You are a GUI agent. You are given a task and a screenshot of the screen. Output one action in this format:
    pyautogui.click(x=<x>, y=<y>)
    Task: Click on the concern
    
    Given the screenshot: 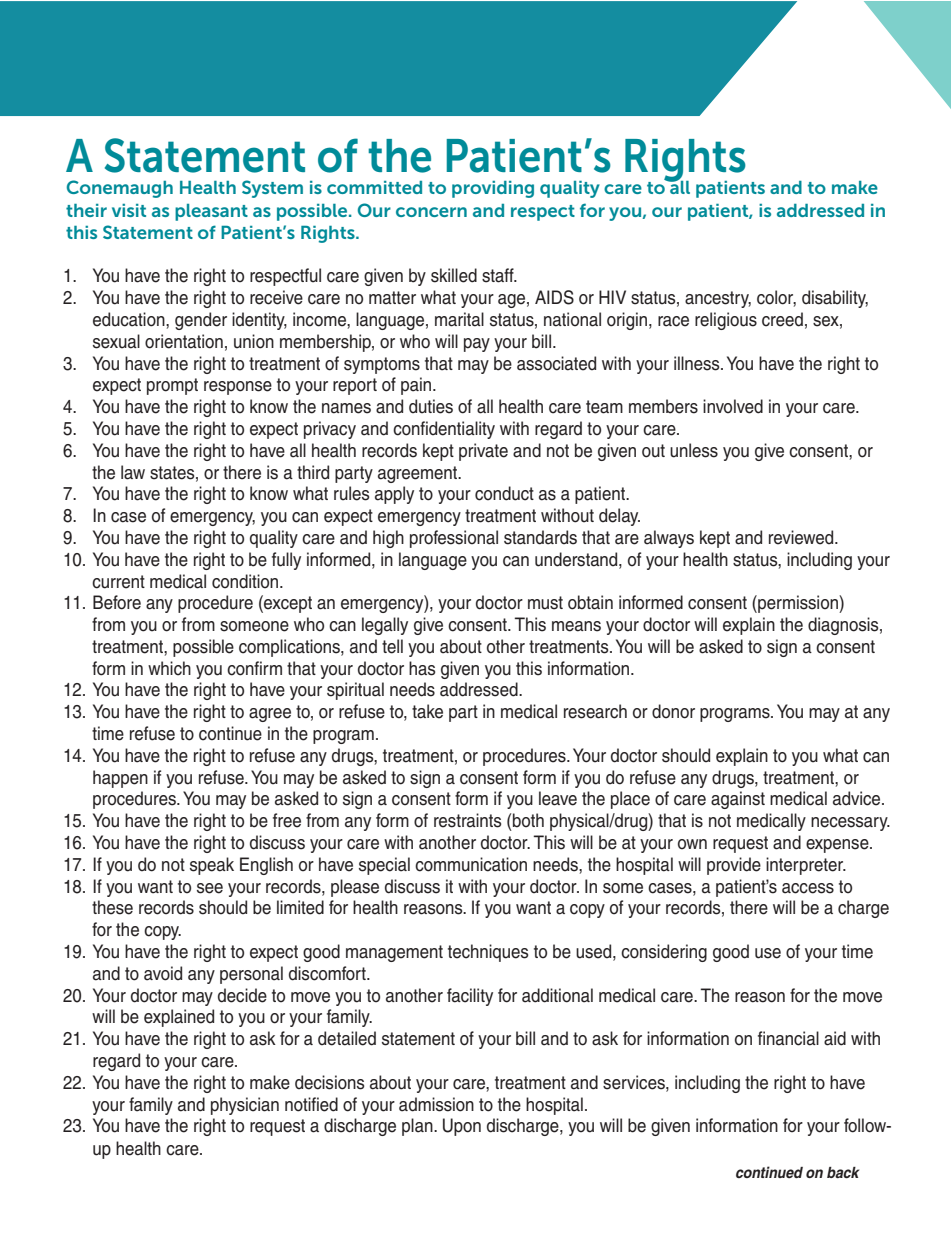 What is the action you would take?
    pyautogui.click(x=431, y=212)
